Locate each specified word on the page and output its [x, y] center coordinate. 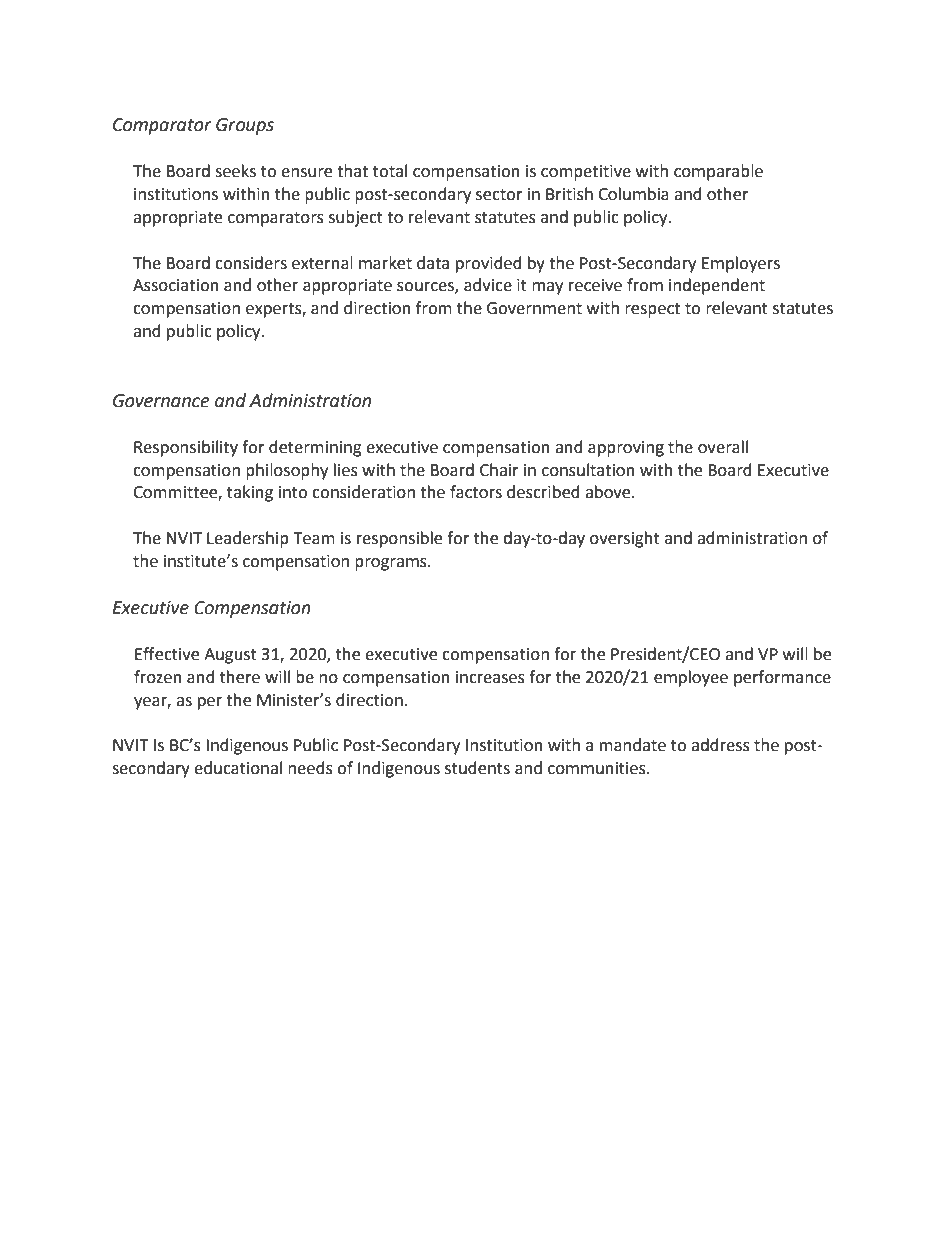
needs [310, 768]
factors [476, 492]
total [390, 171]
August [230, 656]
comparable [718, 172]
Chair [499, 470]
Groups [245, 126]
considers [251, 263]
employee [691, 678]
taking [250, 493]
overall [723, 447]
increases [490, 677]
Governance [161, 401]
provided [489, 264]
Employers [741, 264]
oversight [625, 539]
